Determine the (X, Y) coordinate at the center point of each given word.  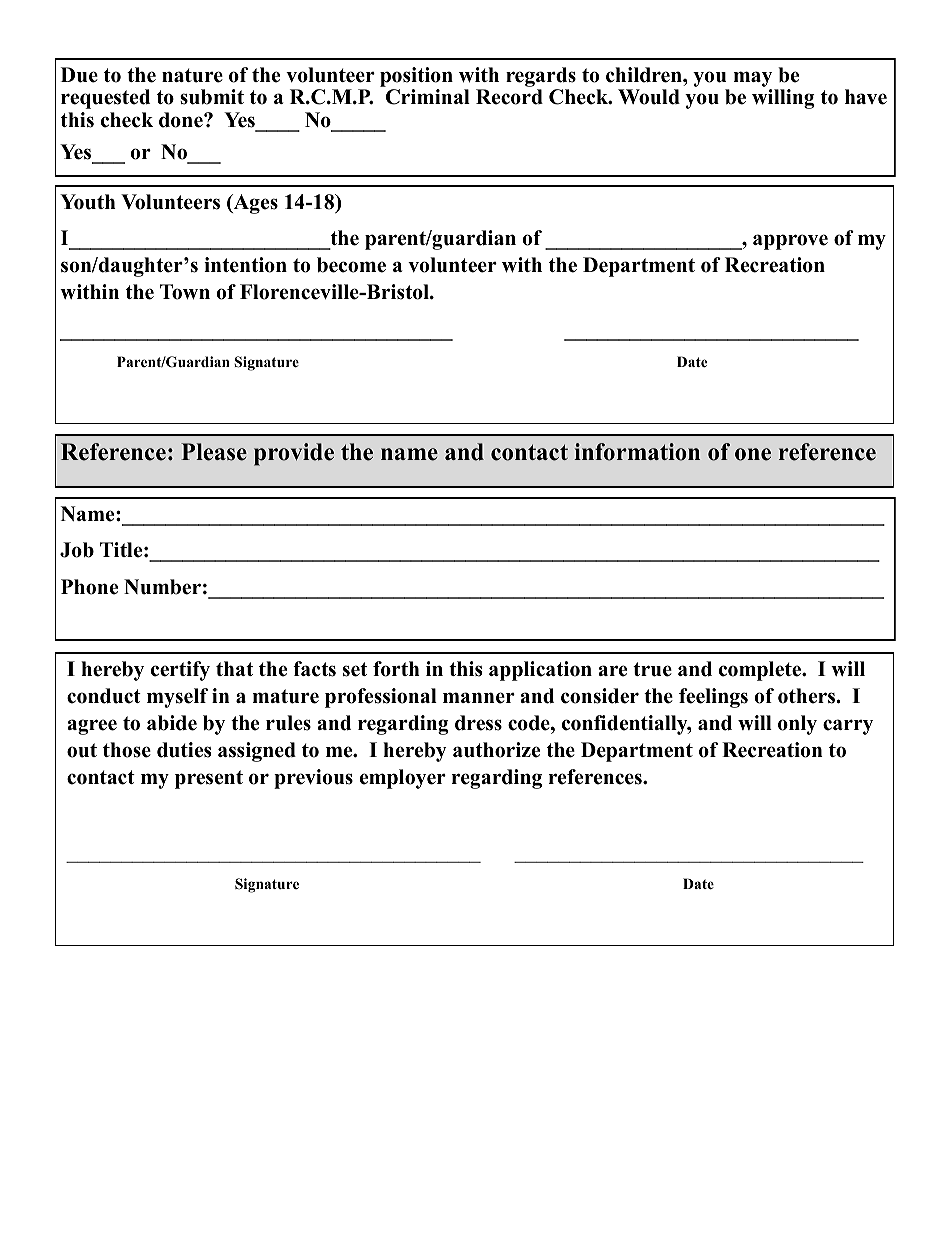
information (637, 452)
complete (761, 671)
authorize (496, 750)
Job (77, 550)
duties (184, 750)
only (797, 725)
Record (509, 97)
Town (185, 292)
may (752, 79)
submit (212, 97)
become (351, 265)
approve (790, 242)
